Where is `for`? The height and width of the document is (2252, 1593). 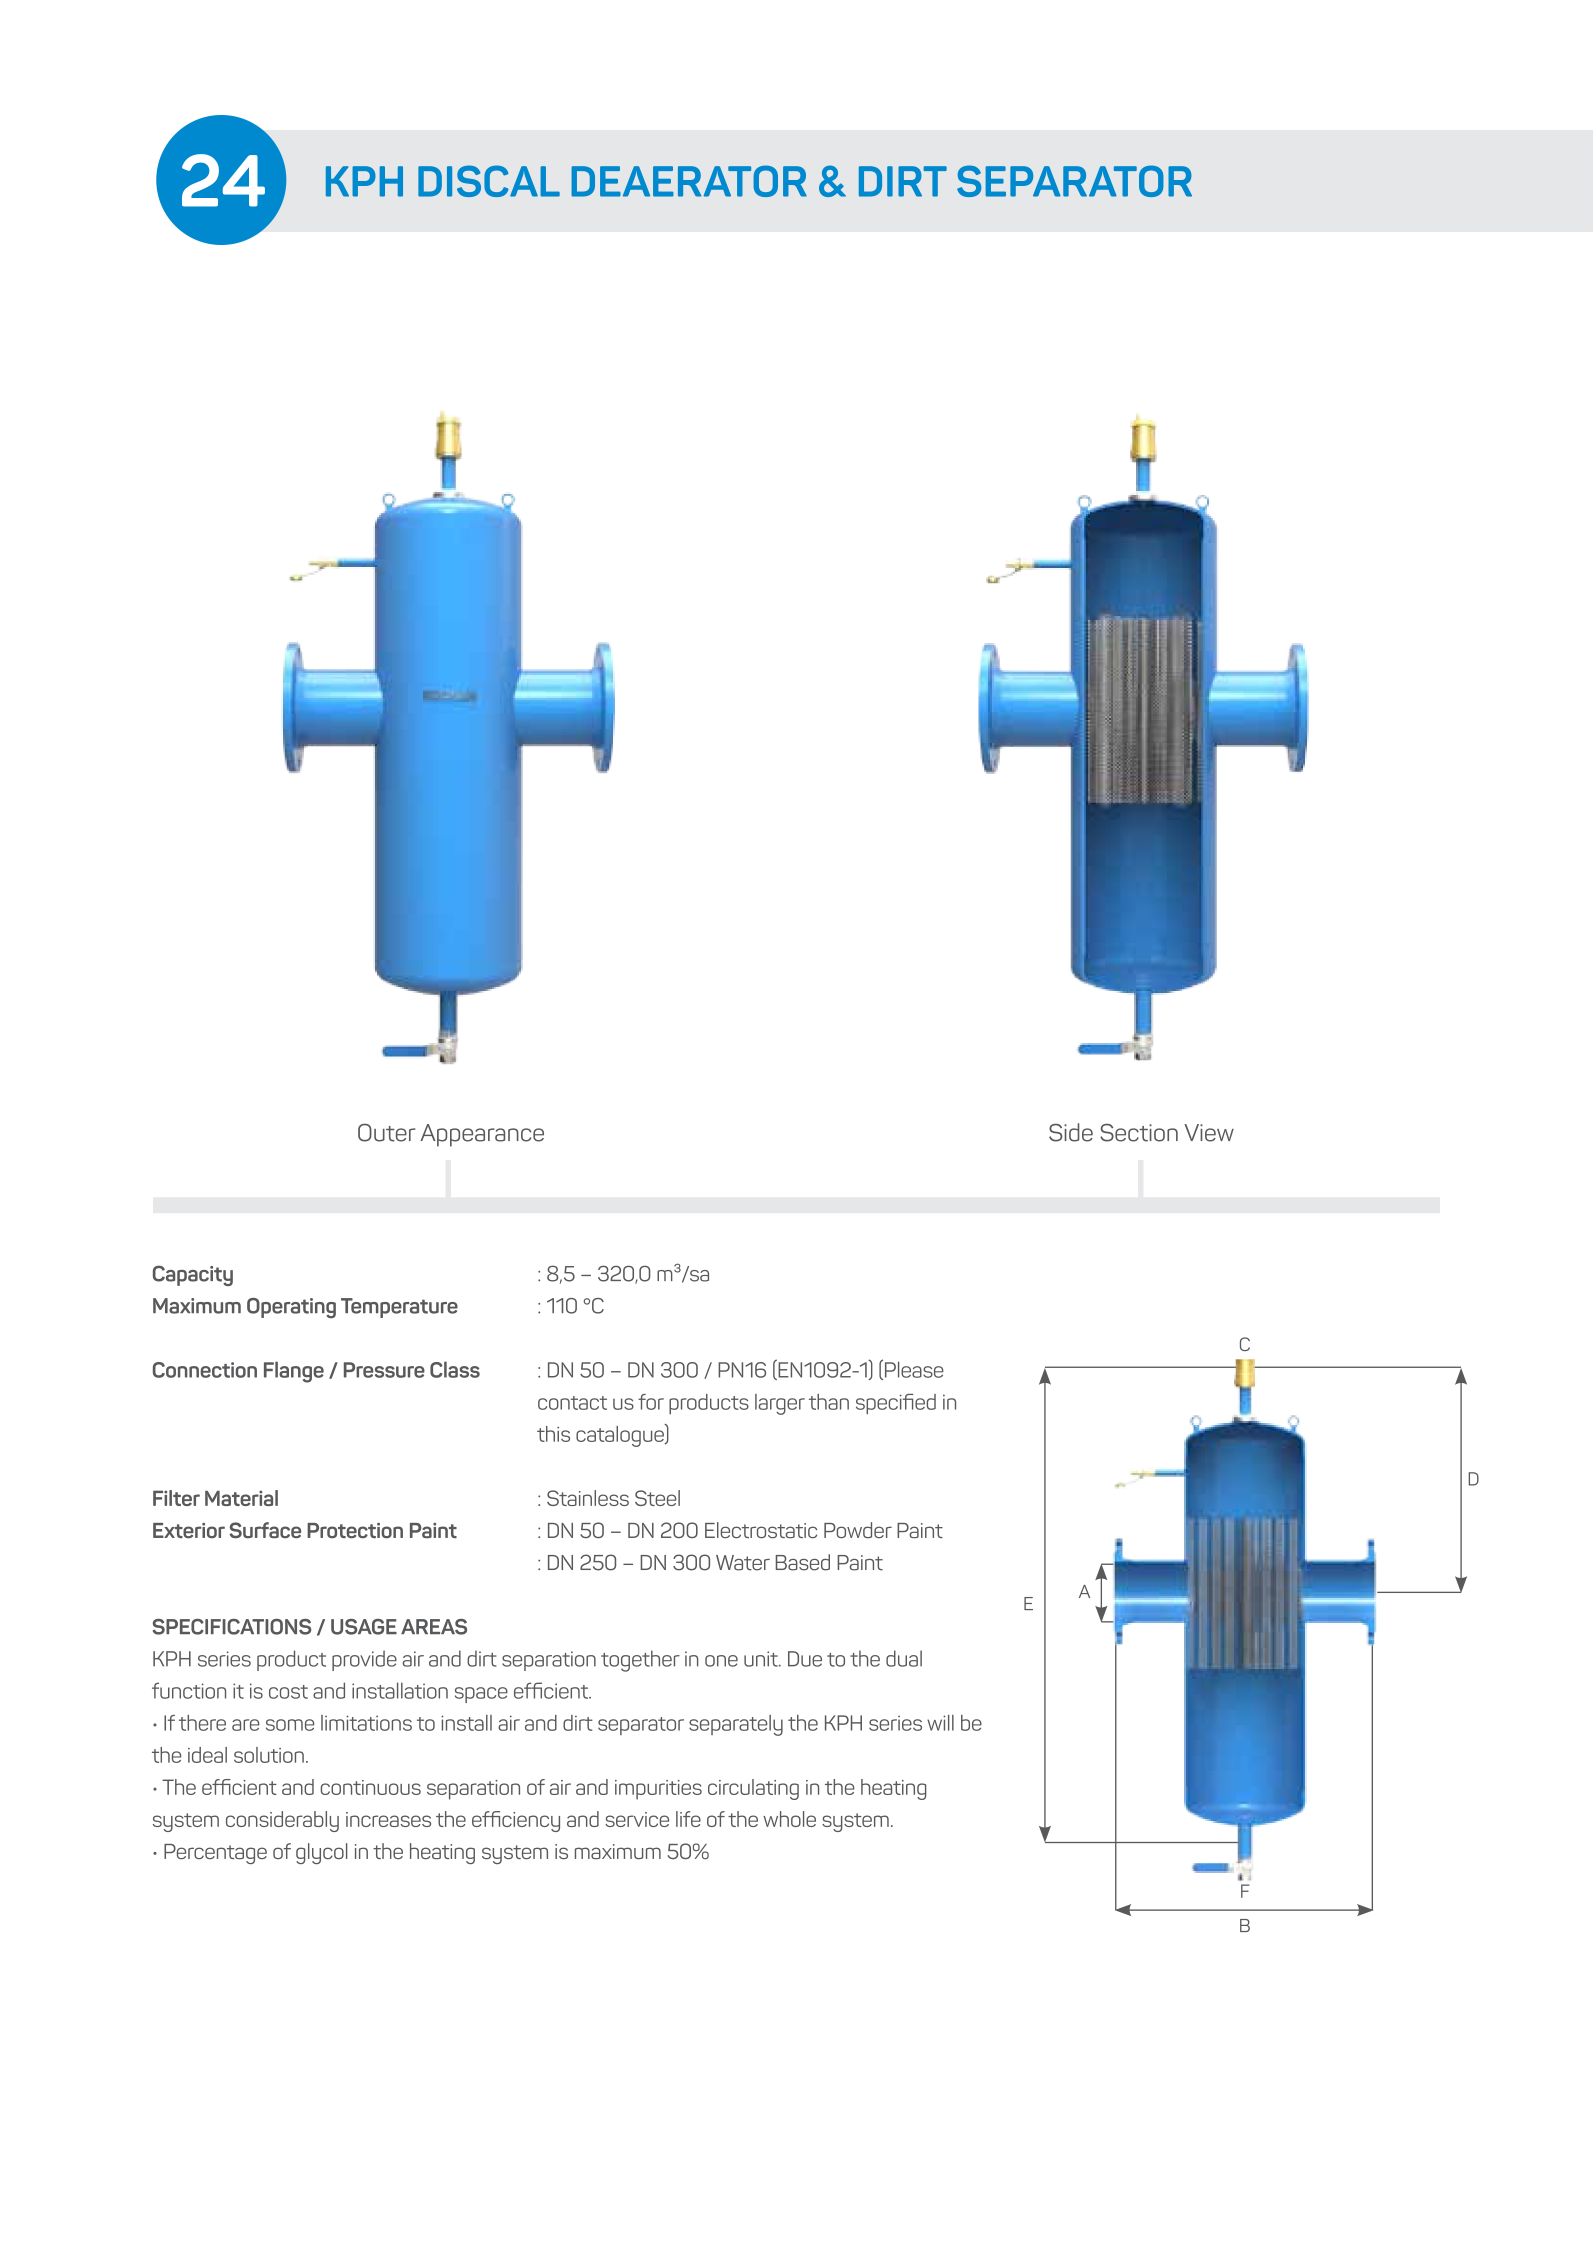 for is located at coordinates (651, 1402).
